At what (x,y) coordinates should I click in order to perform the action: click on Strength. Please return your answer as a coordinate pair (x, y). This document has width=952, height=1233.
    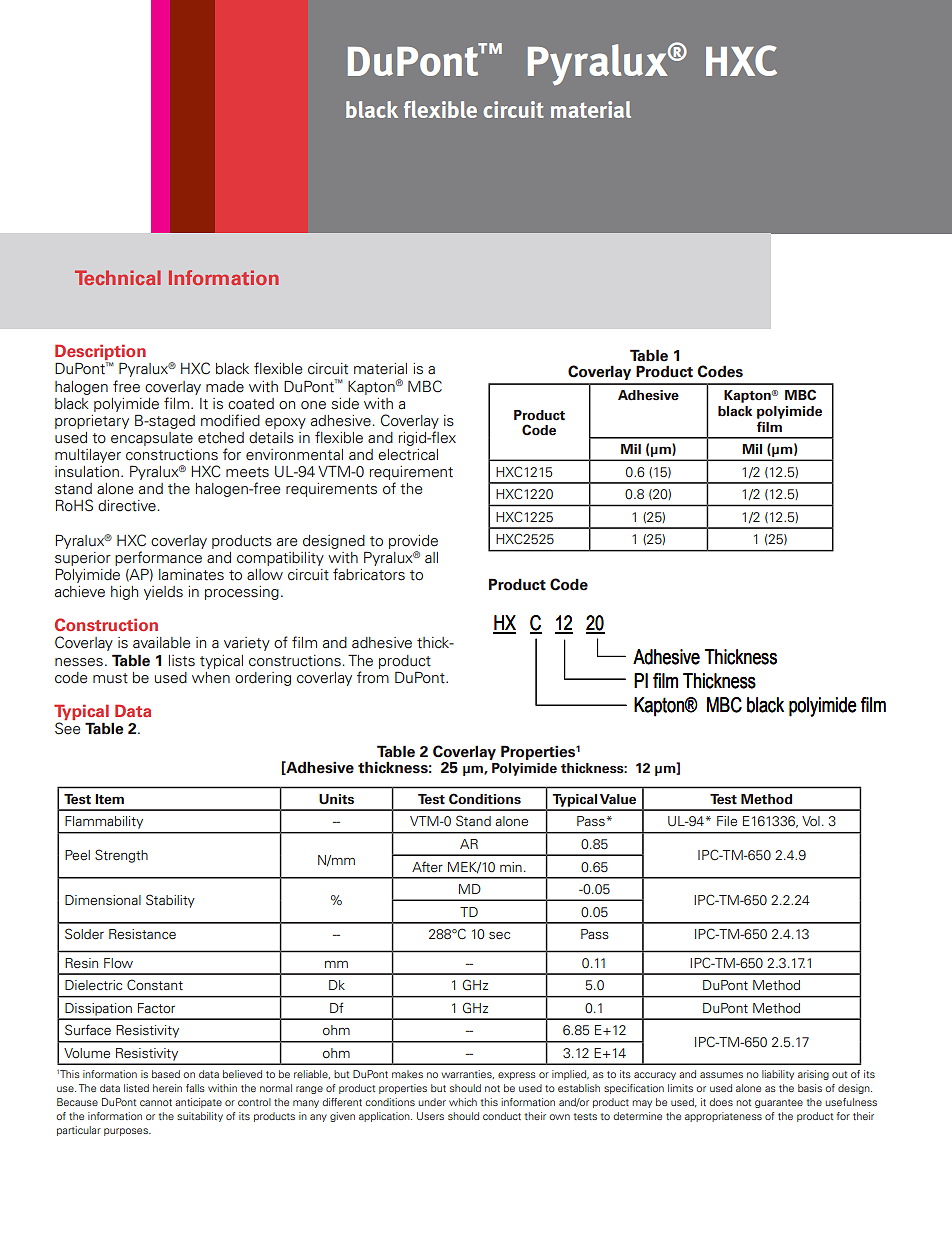
    Looking at the image, I should click on (121, 856).
